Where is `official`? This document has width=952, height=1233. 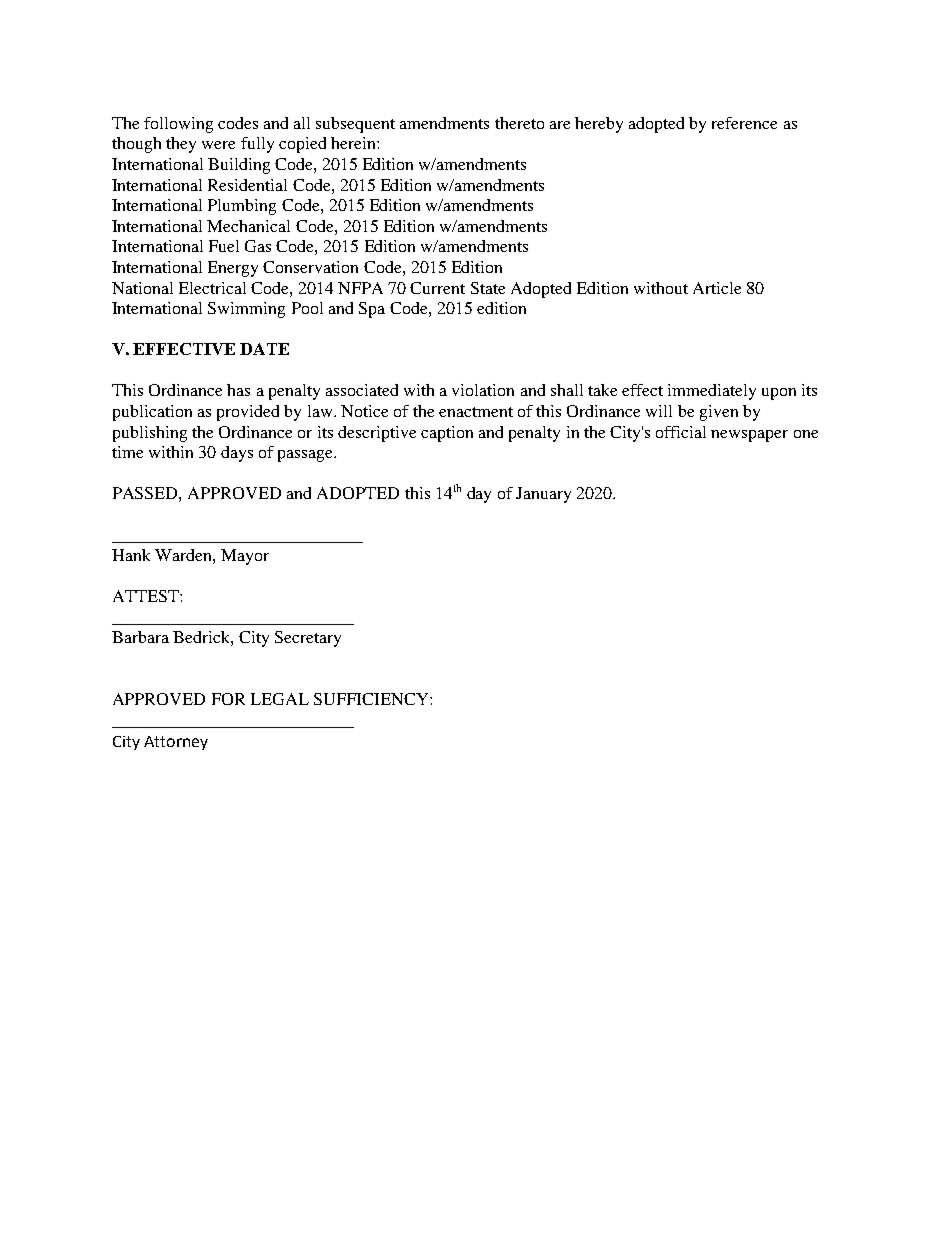
official is located at coordinates (681, 432).
